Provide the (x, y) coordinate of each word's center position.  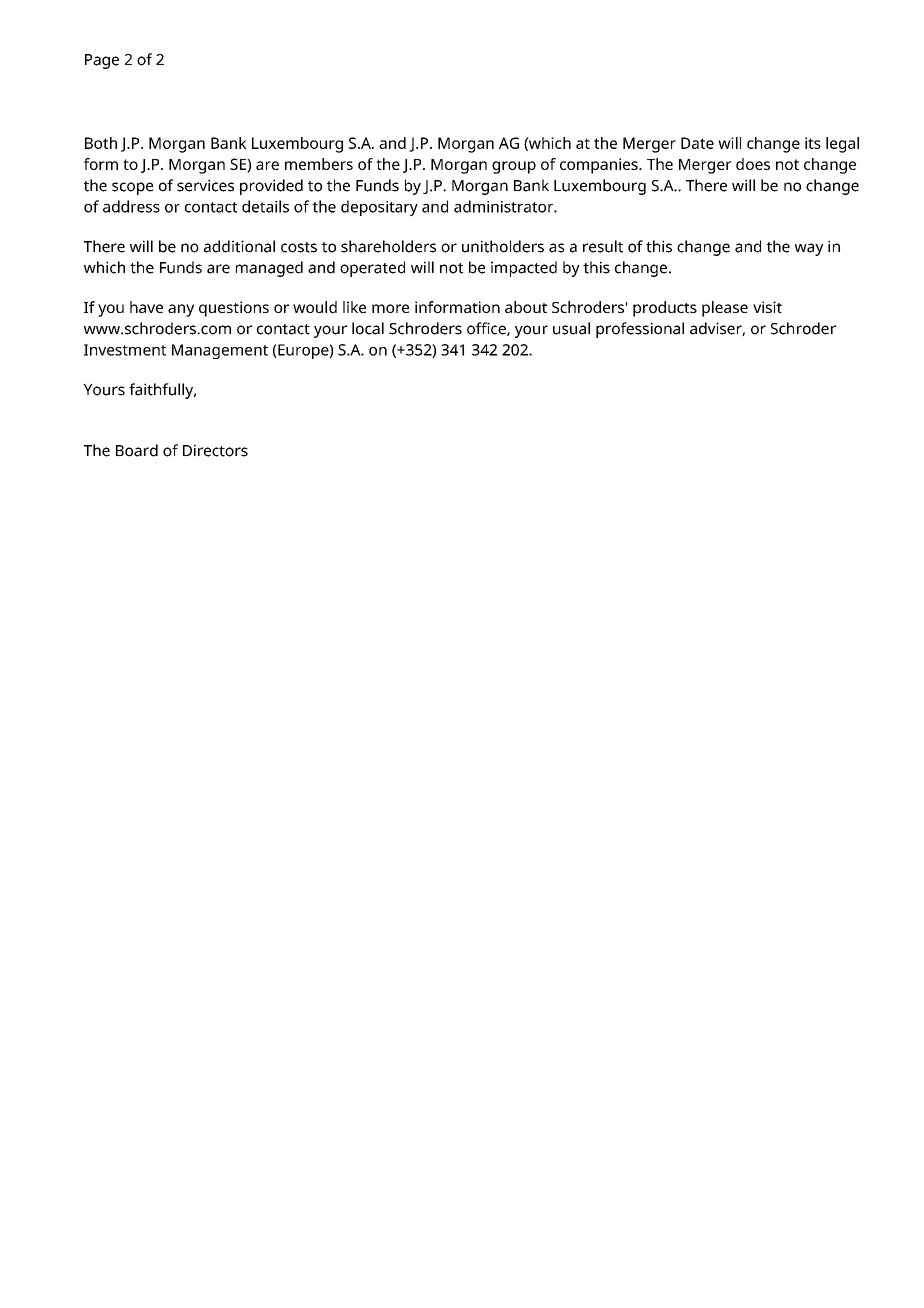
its (813, 143)
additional (239, 246)
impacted (524, 269)
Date (697, 143)
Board (137, 450)
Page (102, 61)
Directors (215, 450)
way (809, 249)
